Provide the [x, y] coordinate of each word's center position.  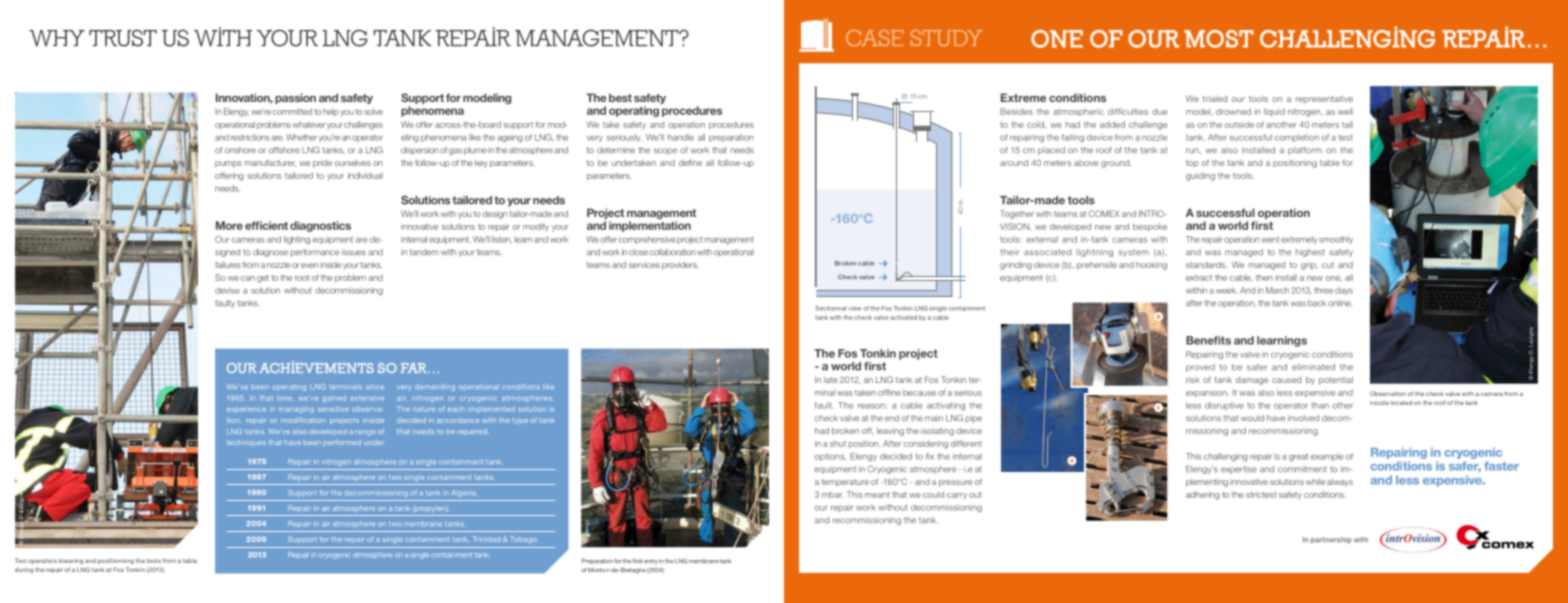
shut [838, 443]
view [855, 308]
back [1317, 303]
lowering [71, 561]
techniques [246, 443]
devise [227, 290]
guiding [1200, 176]
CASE [874, 38]
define [690, 162]
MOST [1219, 39]
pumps [228, 164]
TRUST [123, 38]
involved [1303, 418]
